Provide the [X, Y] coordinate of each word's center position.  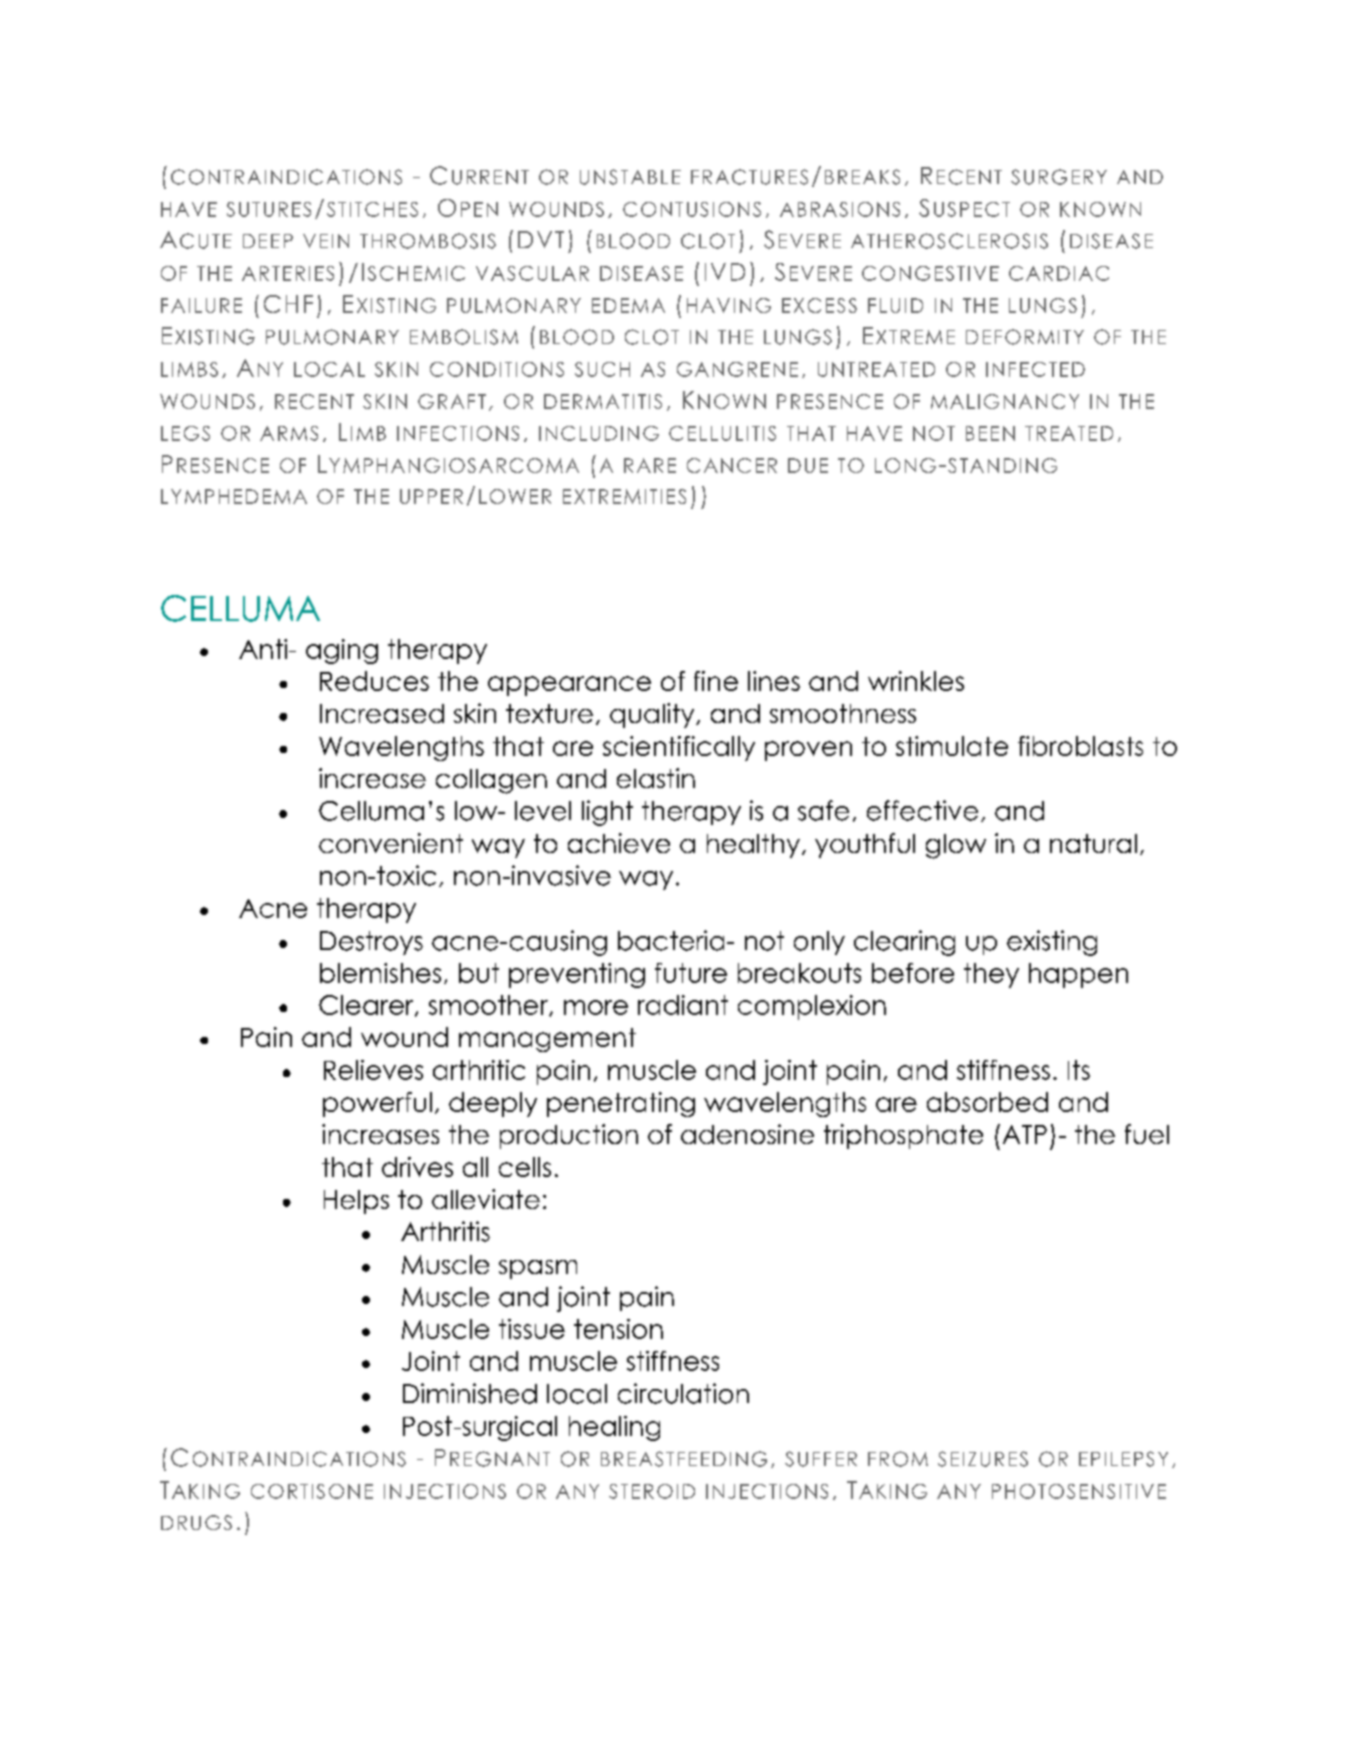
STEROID [652, 1491]
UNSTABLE [630, 177]
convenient [391, 843]
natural [1093, 843]
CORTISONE [312, 1491]
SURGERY [1059, 177]
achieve [619, 843]
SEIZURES [983, 1459]
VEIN [326, 241]
